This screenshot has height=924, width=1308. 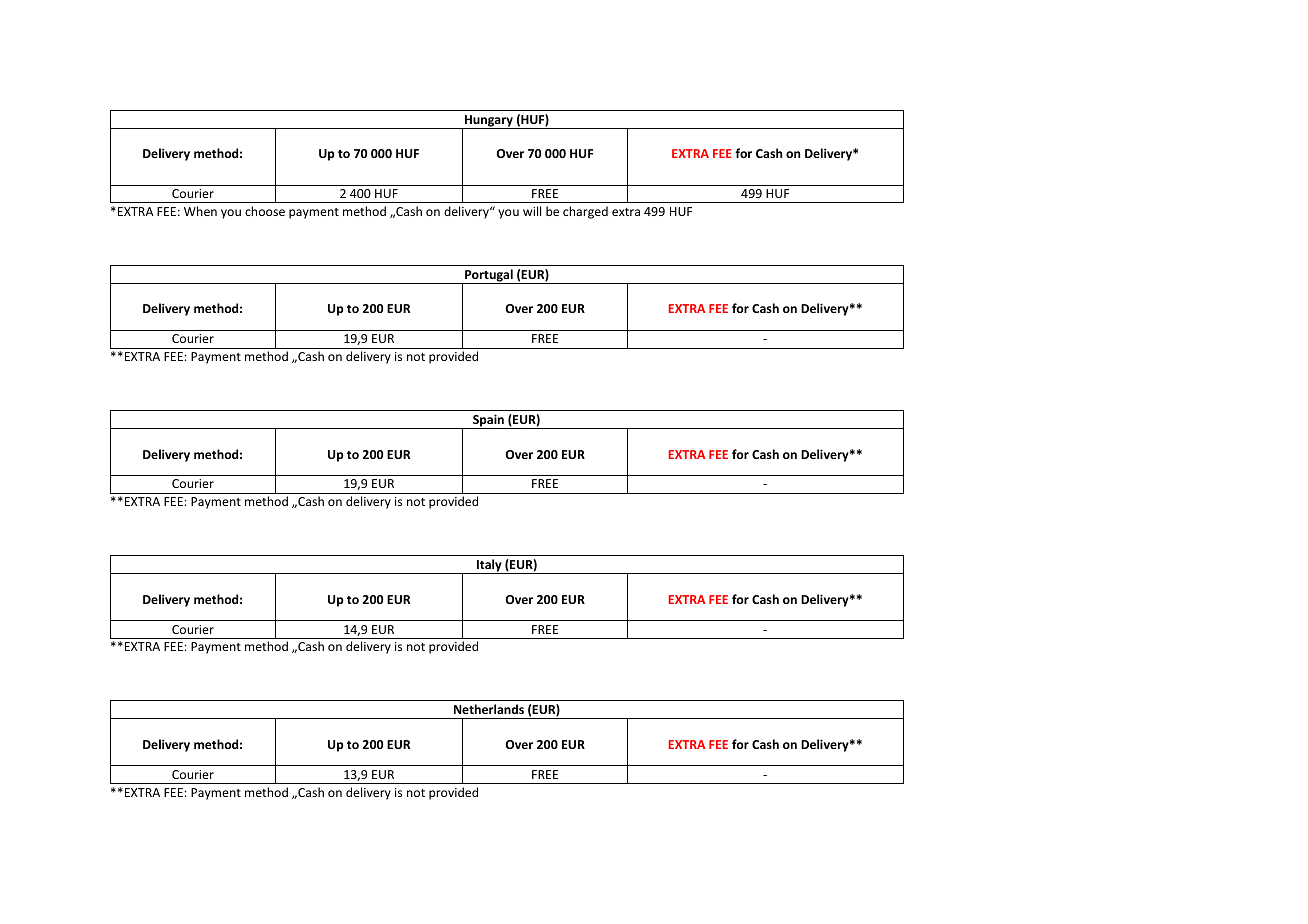 What do you see at coordinates (489, 122) in the screenshot?
I see `Hungary` at bounding box center [489, 122].
